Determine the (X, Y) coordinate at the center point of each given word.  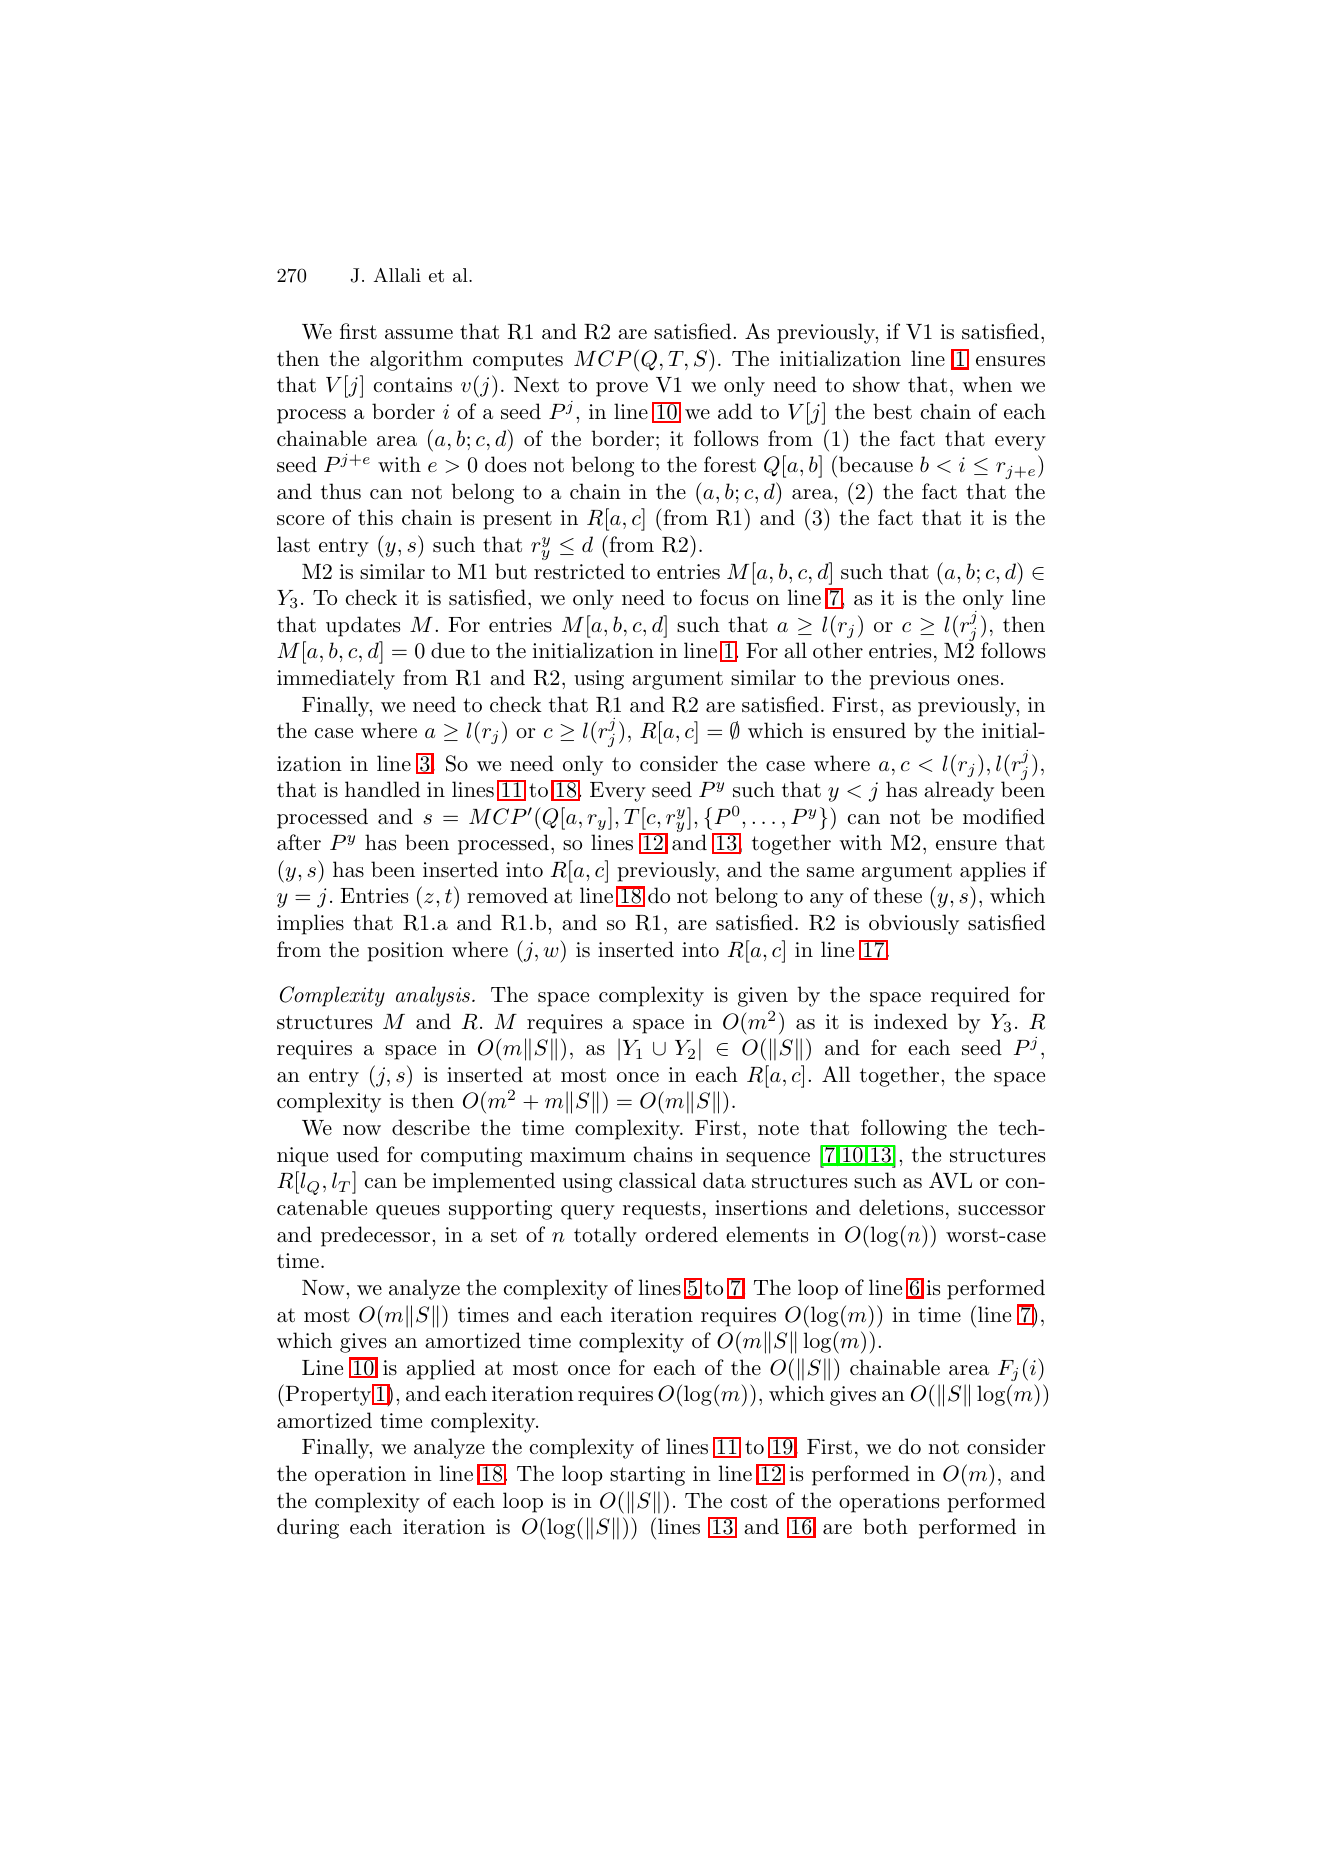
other (838, 650)
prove (622, 389)
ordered (681, 1234)
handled (382, 789)
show (876, 384)
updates (363, 626)
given (763, 997)
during (308, 1528)
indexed (911, 1021)
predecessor (377, 1236)
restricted (579, 571)
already (959, 791)
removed (507, 895)
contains (413, 385)
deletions (901, 1207)
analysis (433, 996)
